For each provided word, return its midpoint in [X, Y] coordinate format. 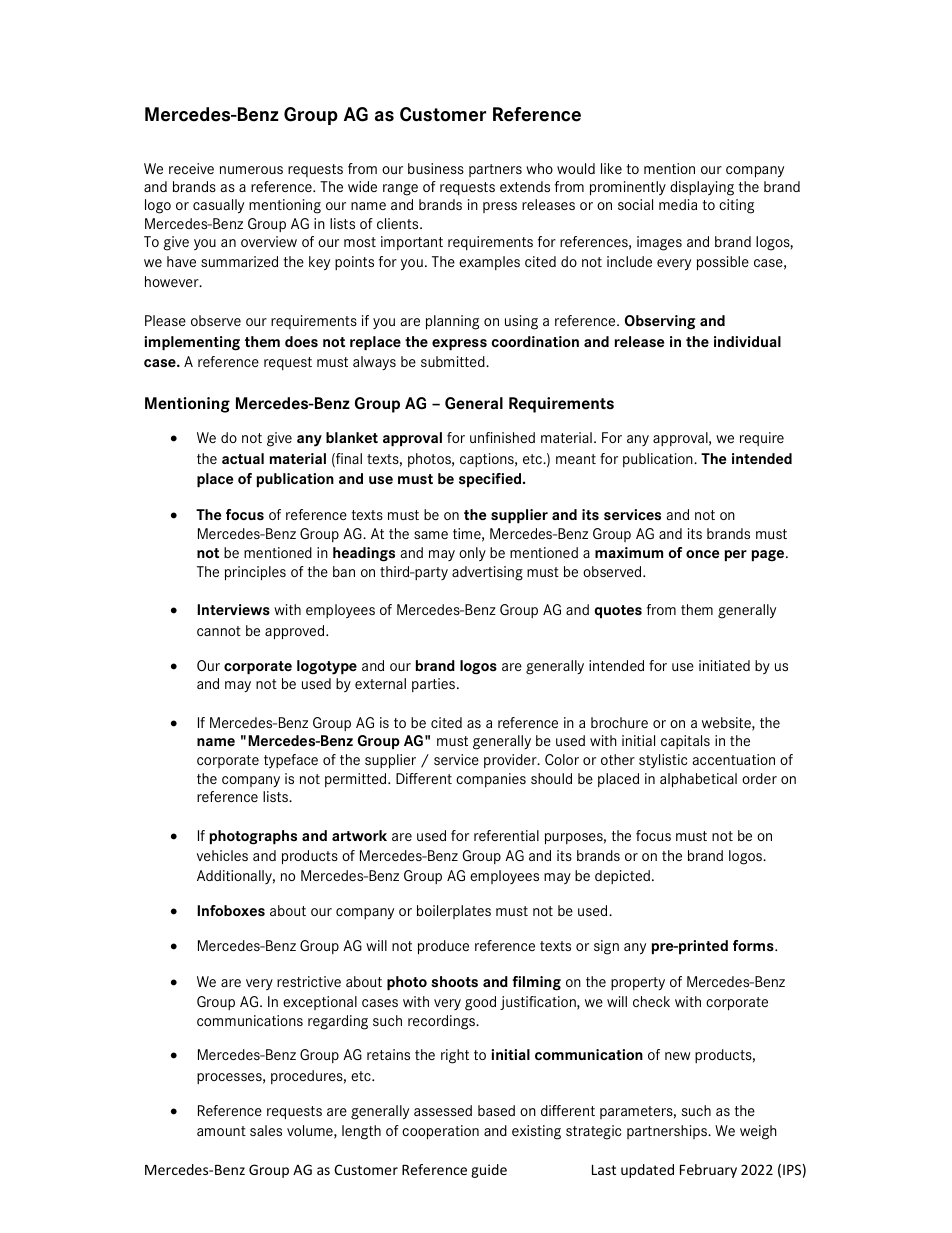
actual [243, 458]
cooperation [440, 1132]
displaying [702, 188]
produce [443, 947]
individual [747, 341]
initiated [724, 665]
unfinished [502, 437]
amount [221, 1131]
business [436, 168]
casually [218, 206]
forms [754, 945]
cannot [219, 631]
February [708, 1171]
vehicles [222, 855]
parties [435, 685]
